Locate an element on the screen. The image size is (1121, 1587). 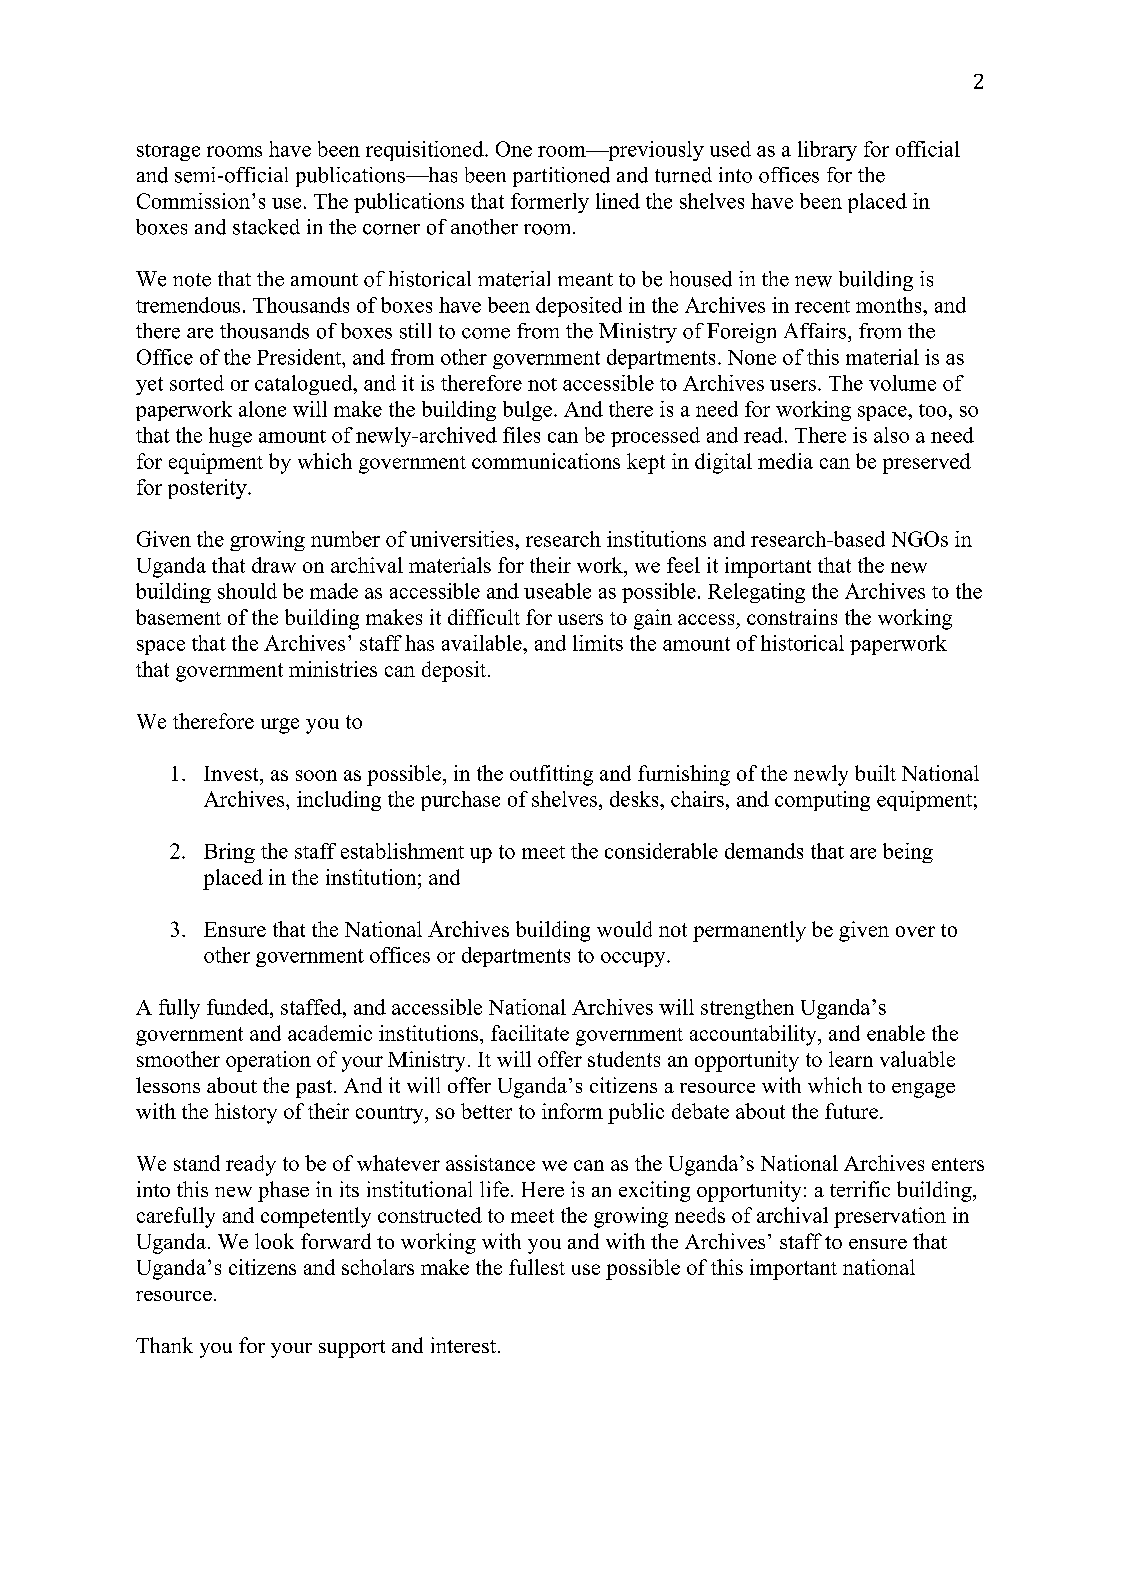
preservation is located at coordinates (890, 1217).
